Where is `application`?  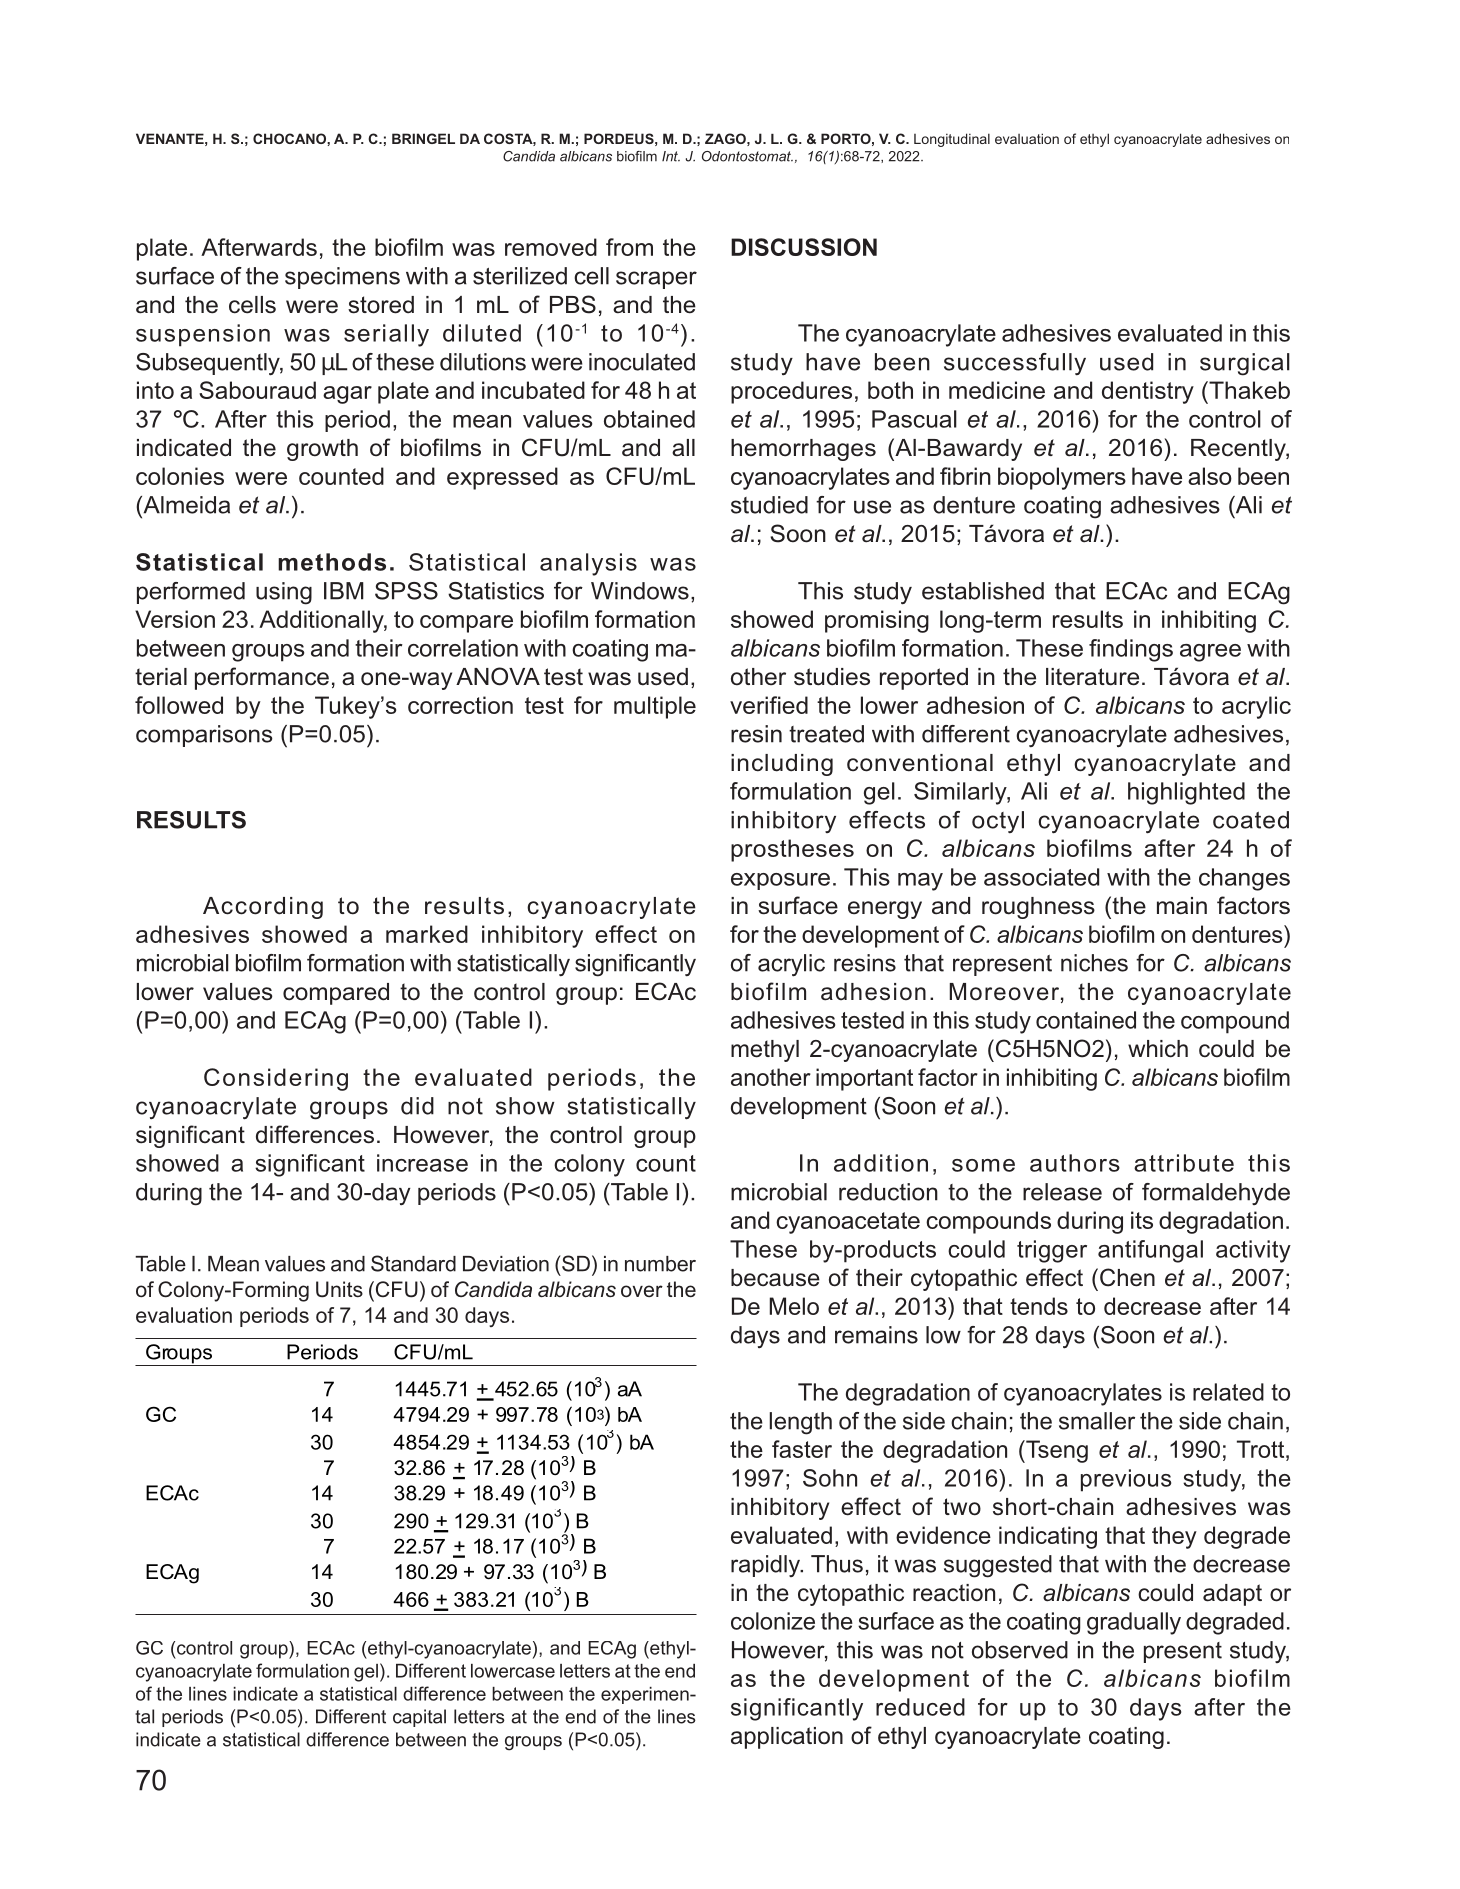
application is located at coordinates (787, 1738).
